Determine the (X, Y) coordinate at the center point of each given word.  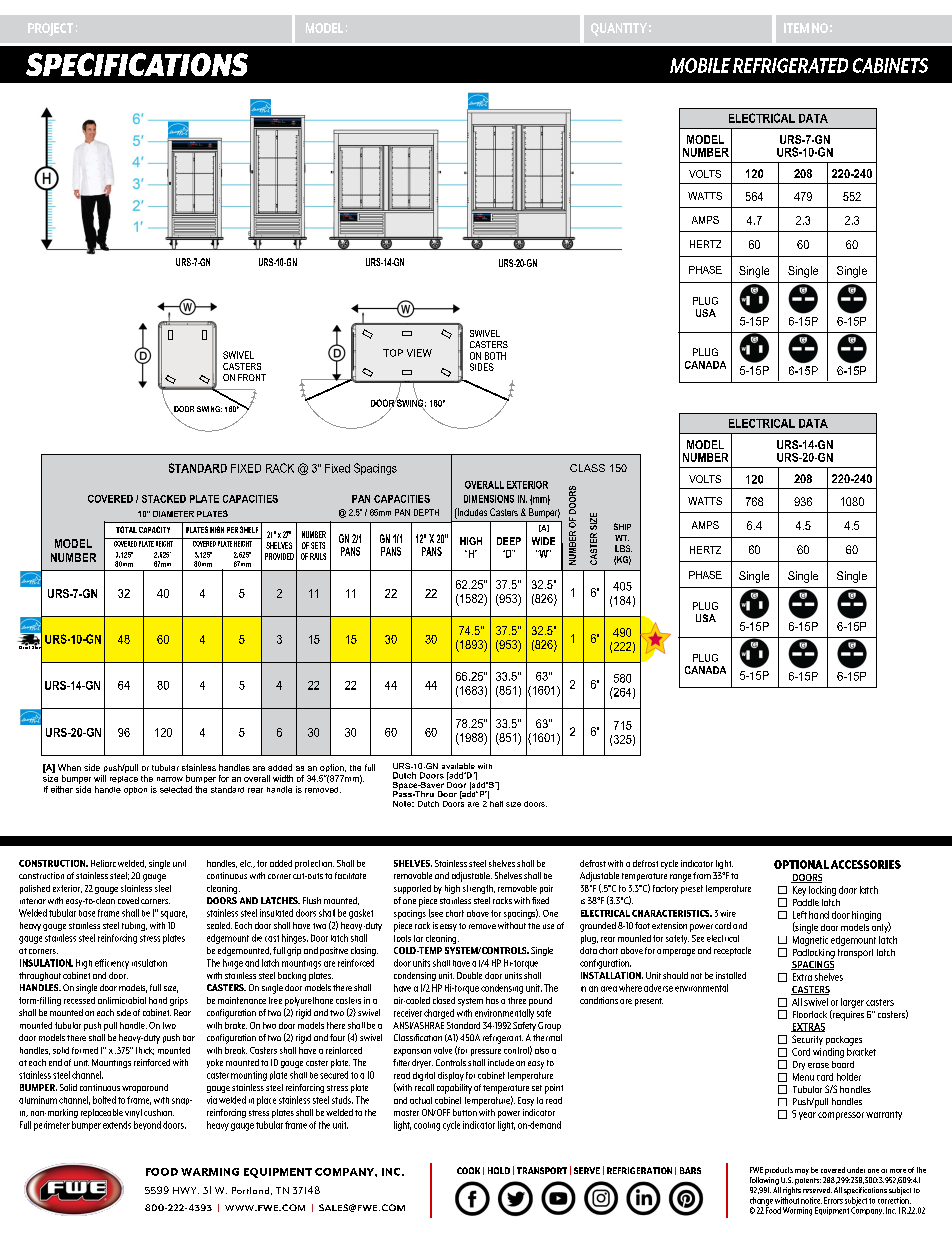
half (495, 802)
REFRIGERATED (790, 65)
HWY (186, 1190)
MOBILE (700, 65)
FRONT (252, 377)
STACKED (164, 499)
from (702, 875)
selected (176, 789)
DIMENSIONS (489, 499)
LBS (623, 548)
